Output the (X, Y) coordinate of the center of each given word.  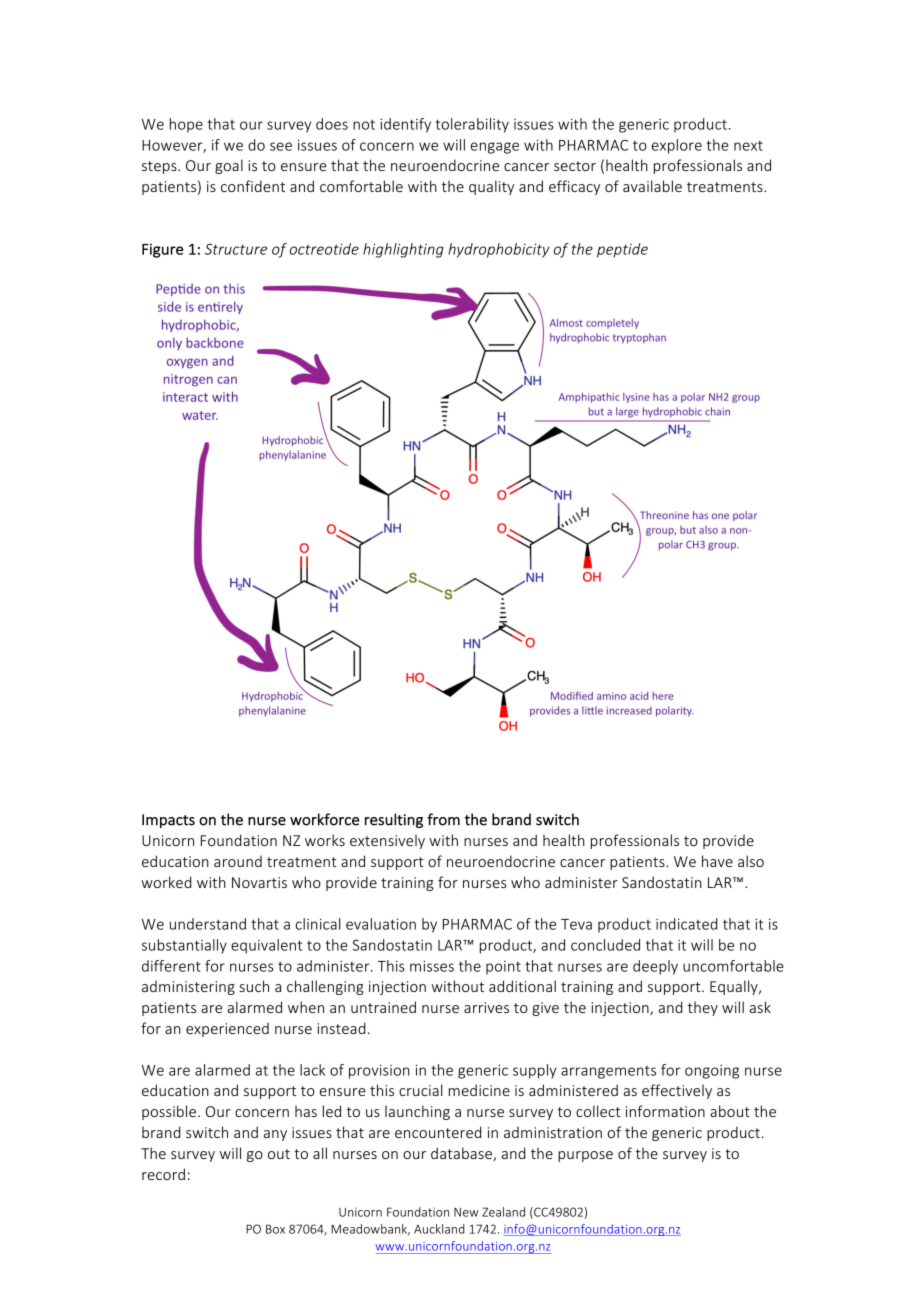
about (730, 1111)
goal (229, 166)
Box (275, 1229)
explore (677, 146)
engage (495, 148)
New (466, 1212)
